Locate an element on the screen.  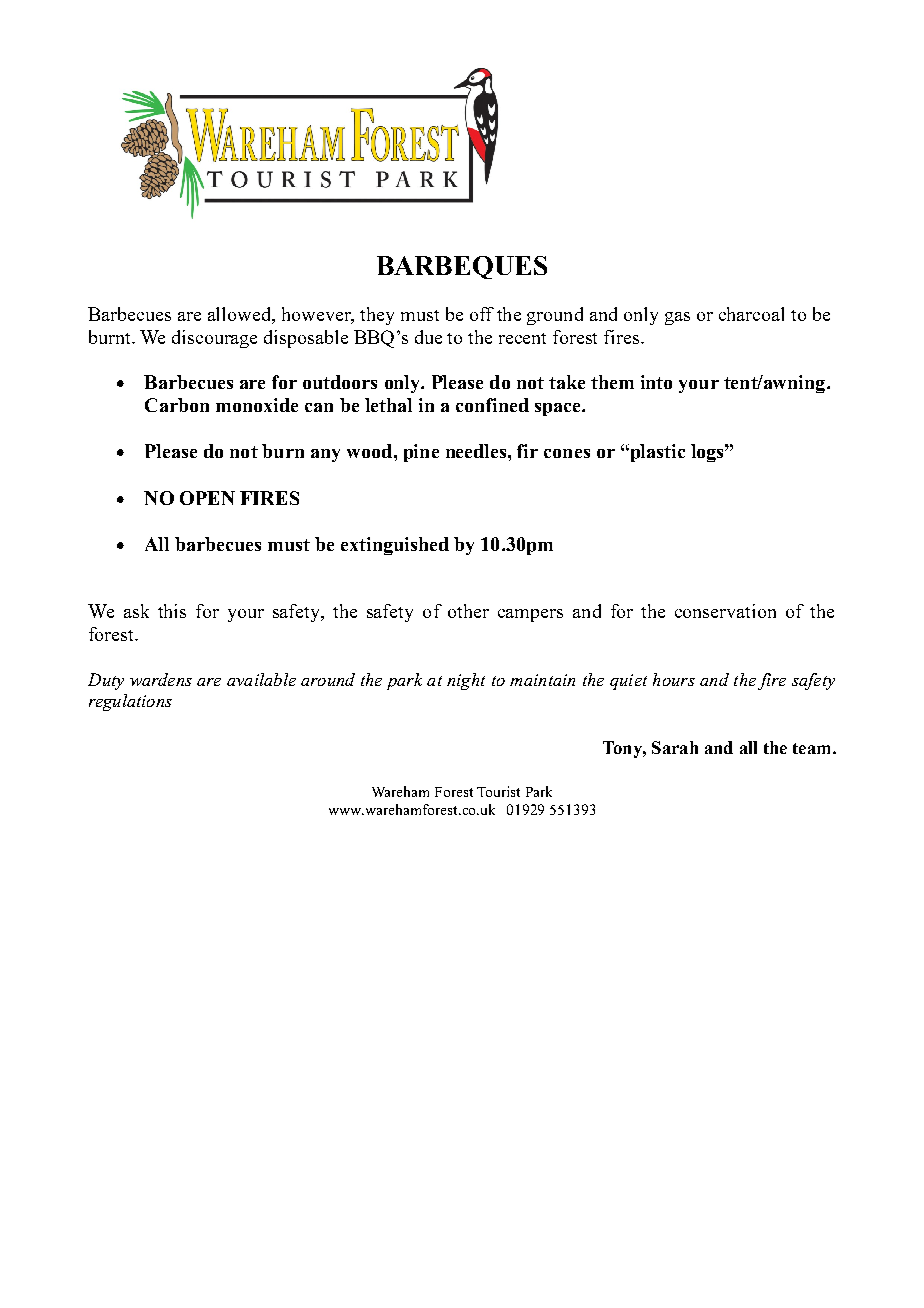
charcoal is located at coordinates (751, 314).
